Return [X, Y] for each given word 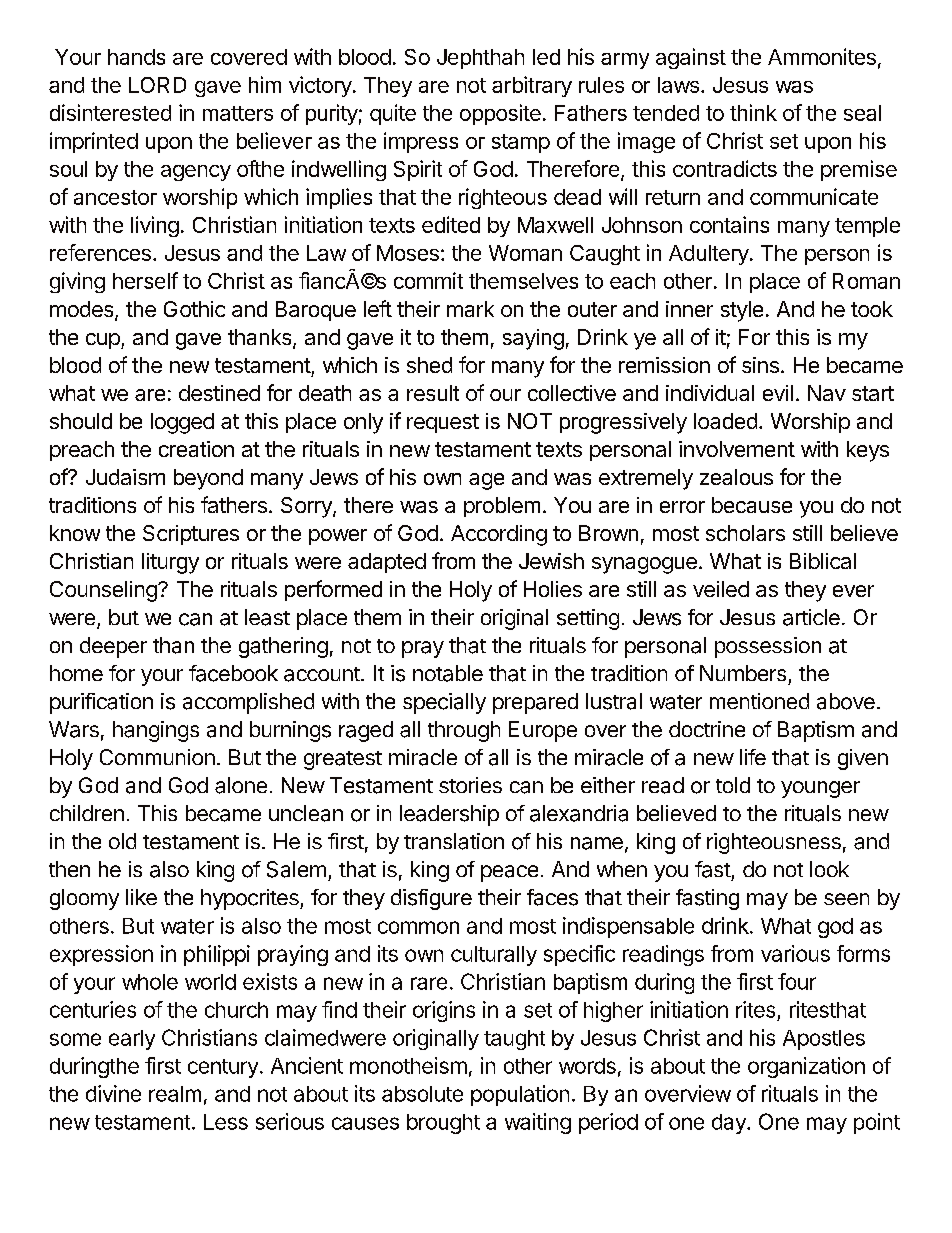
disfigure [431, 899]
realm [175, 1094]
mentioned [759, 701]
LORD [157, 85]
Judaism [125, 477]
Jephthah [480, 59]
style [742, 311]
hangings [156, 731]
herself [145, 280]
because [752, 505]
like [141, 897]
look [829, 869]
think [753, 112]
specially [444, 703]
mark [470, 309]
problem [502, 507]
